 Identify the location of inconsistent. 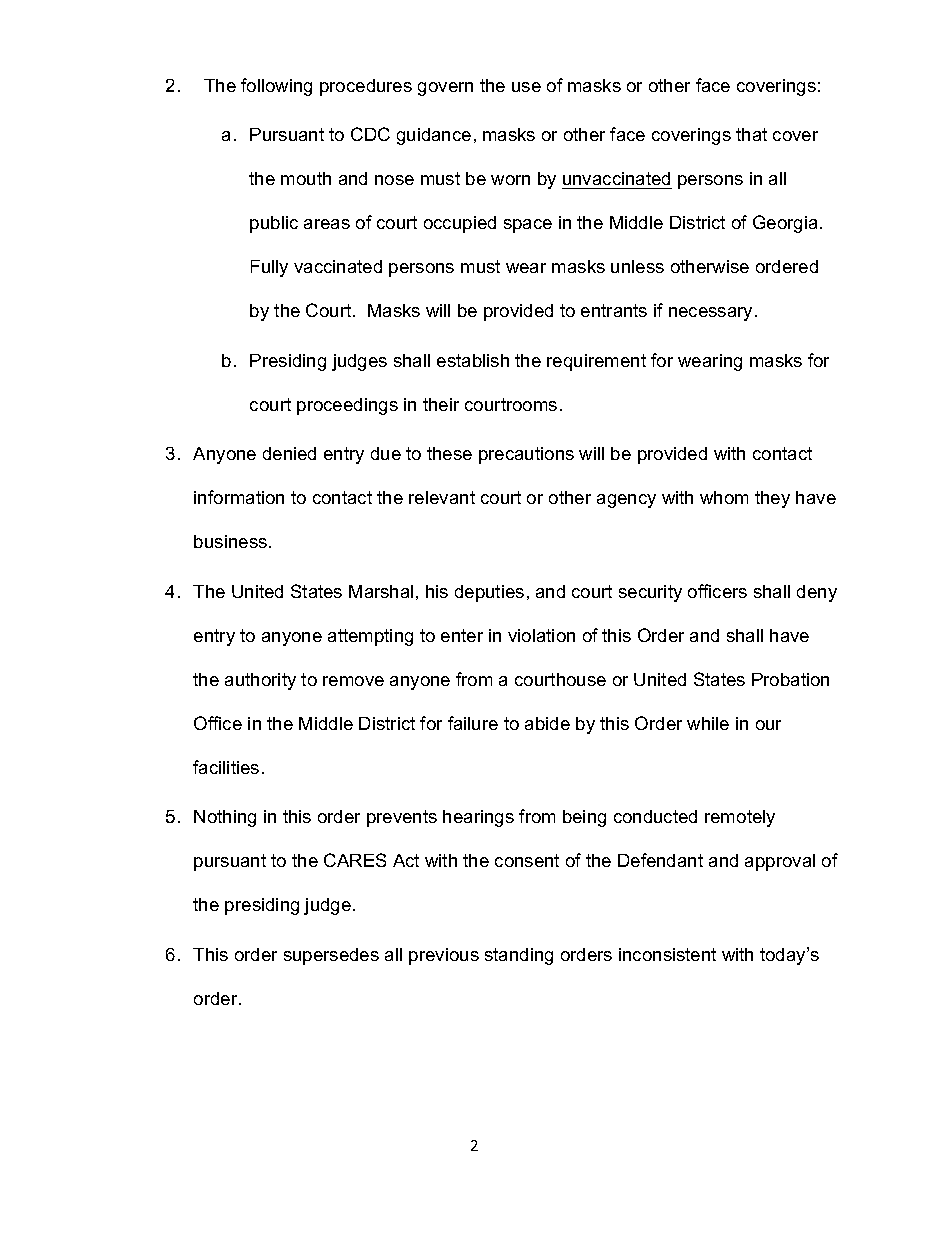
(667, 954).
